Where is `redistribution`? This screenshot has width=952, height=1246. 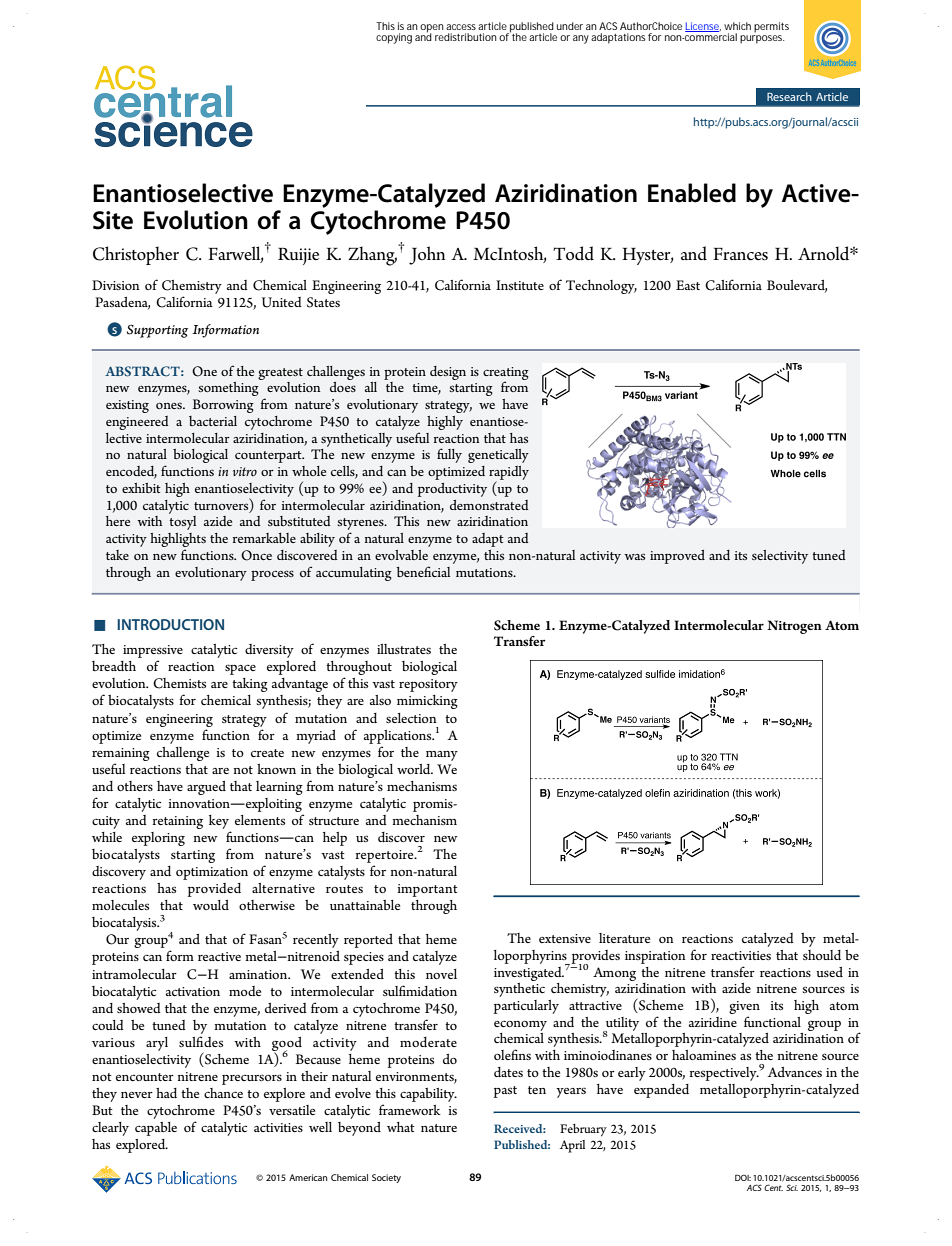
redistribution is located at coordinates (466, 37).
